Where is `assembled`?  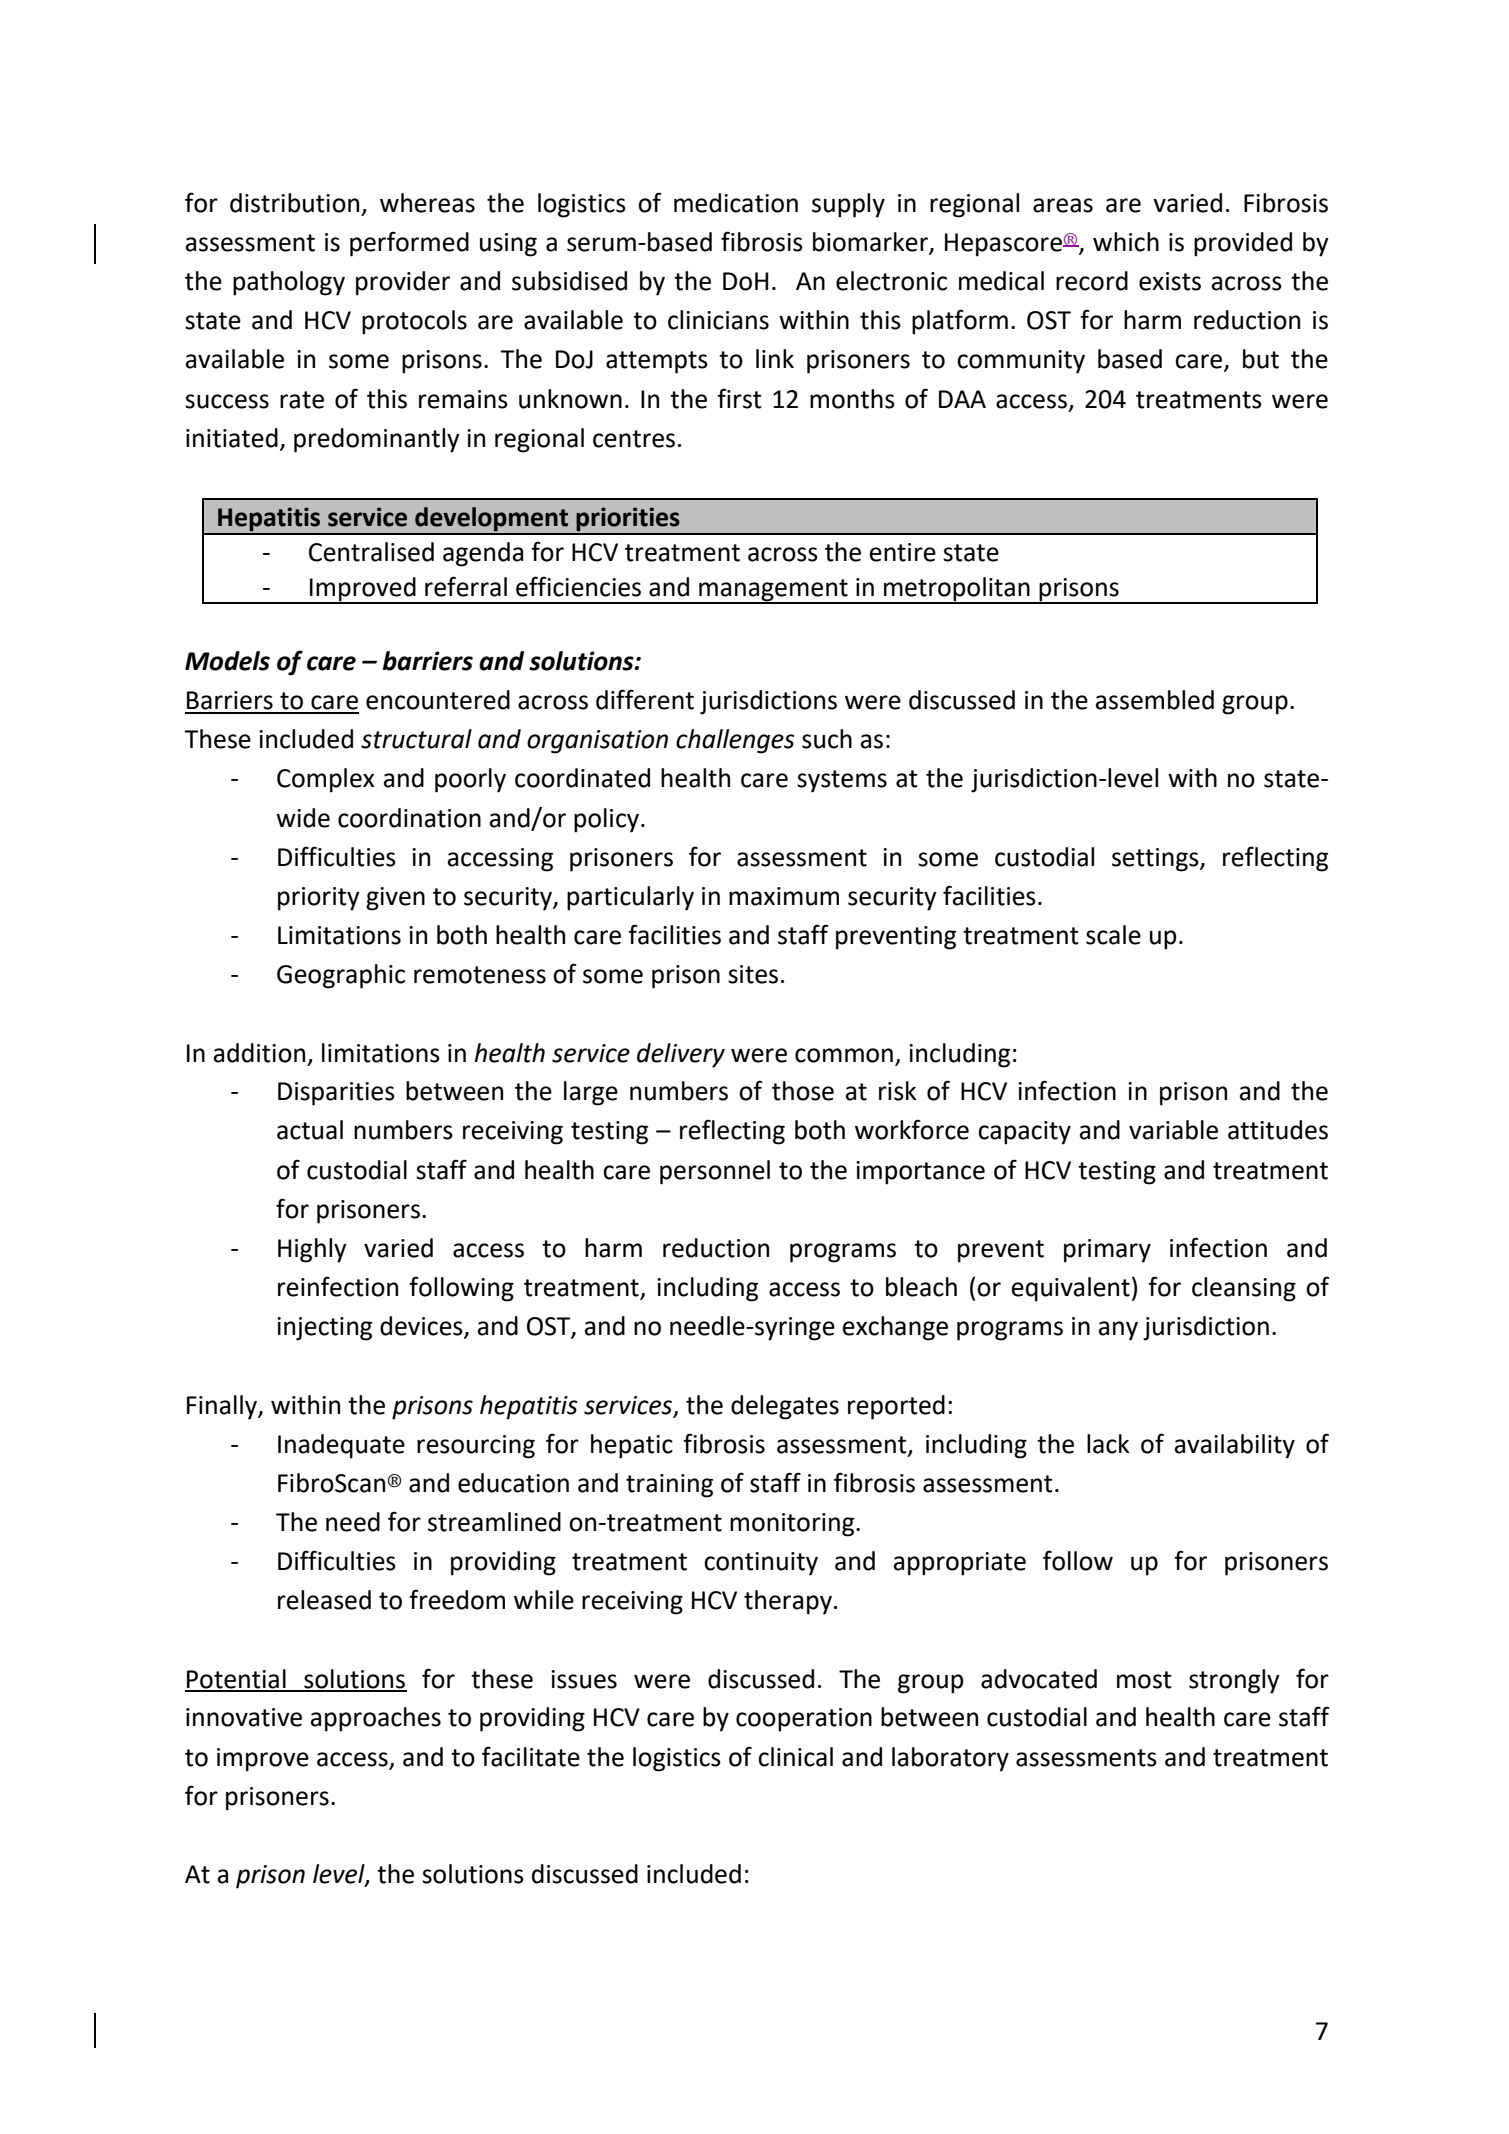
assembled is located at coordinates (1155, 700).
